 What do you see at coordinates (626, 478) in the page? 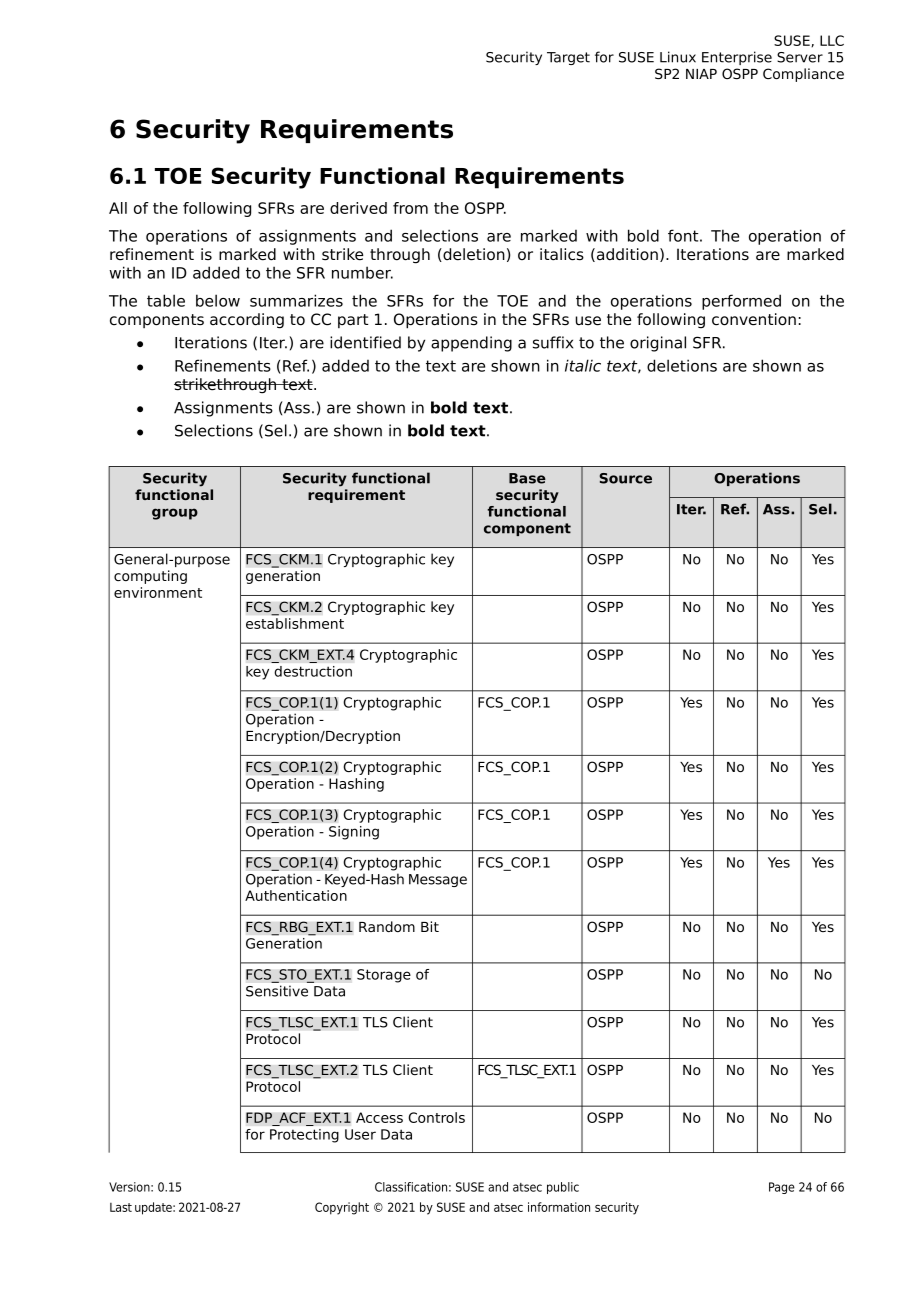
I see `Source` at bounding box center [626, 478].
